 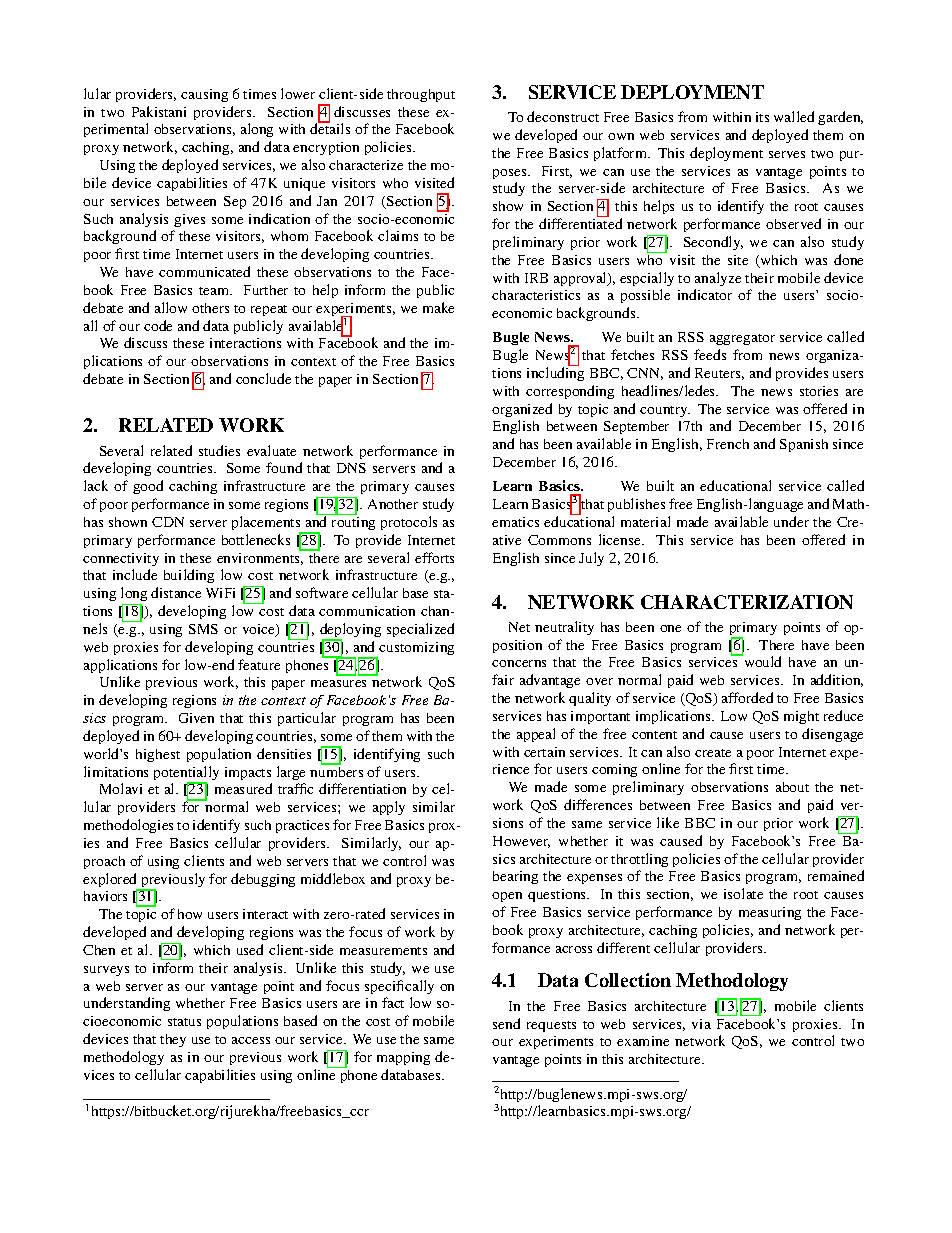 What do you see at coordinates (158, 325) in the image?
I see `code` at bounding box center [158, 325].
